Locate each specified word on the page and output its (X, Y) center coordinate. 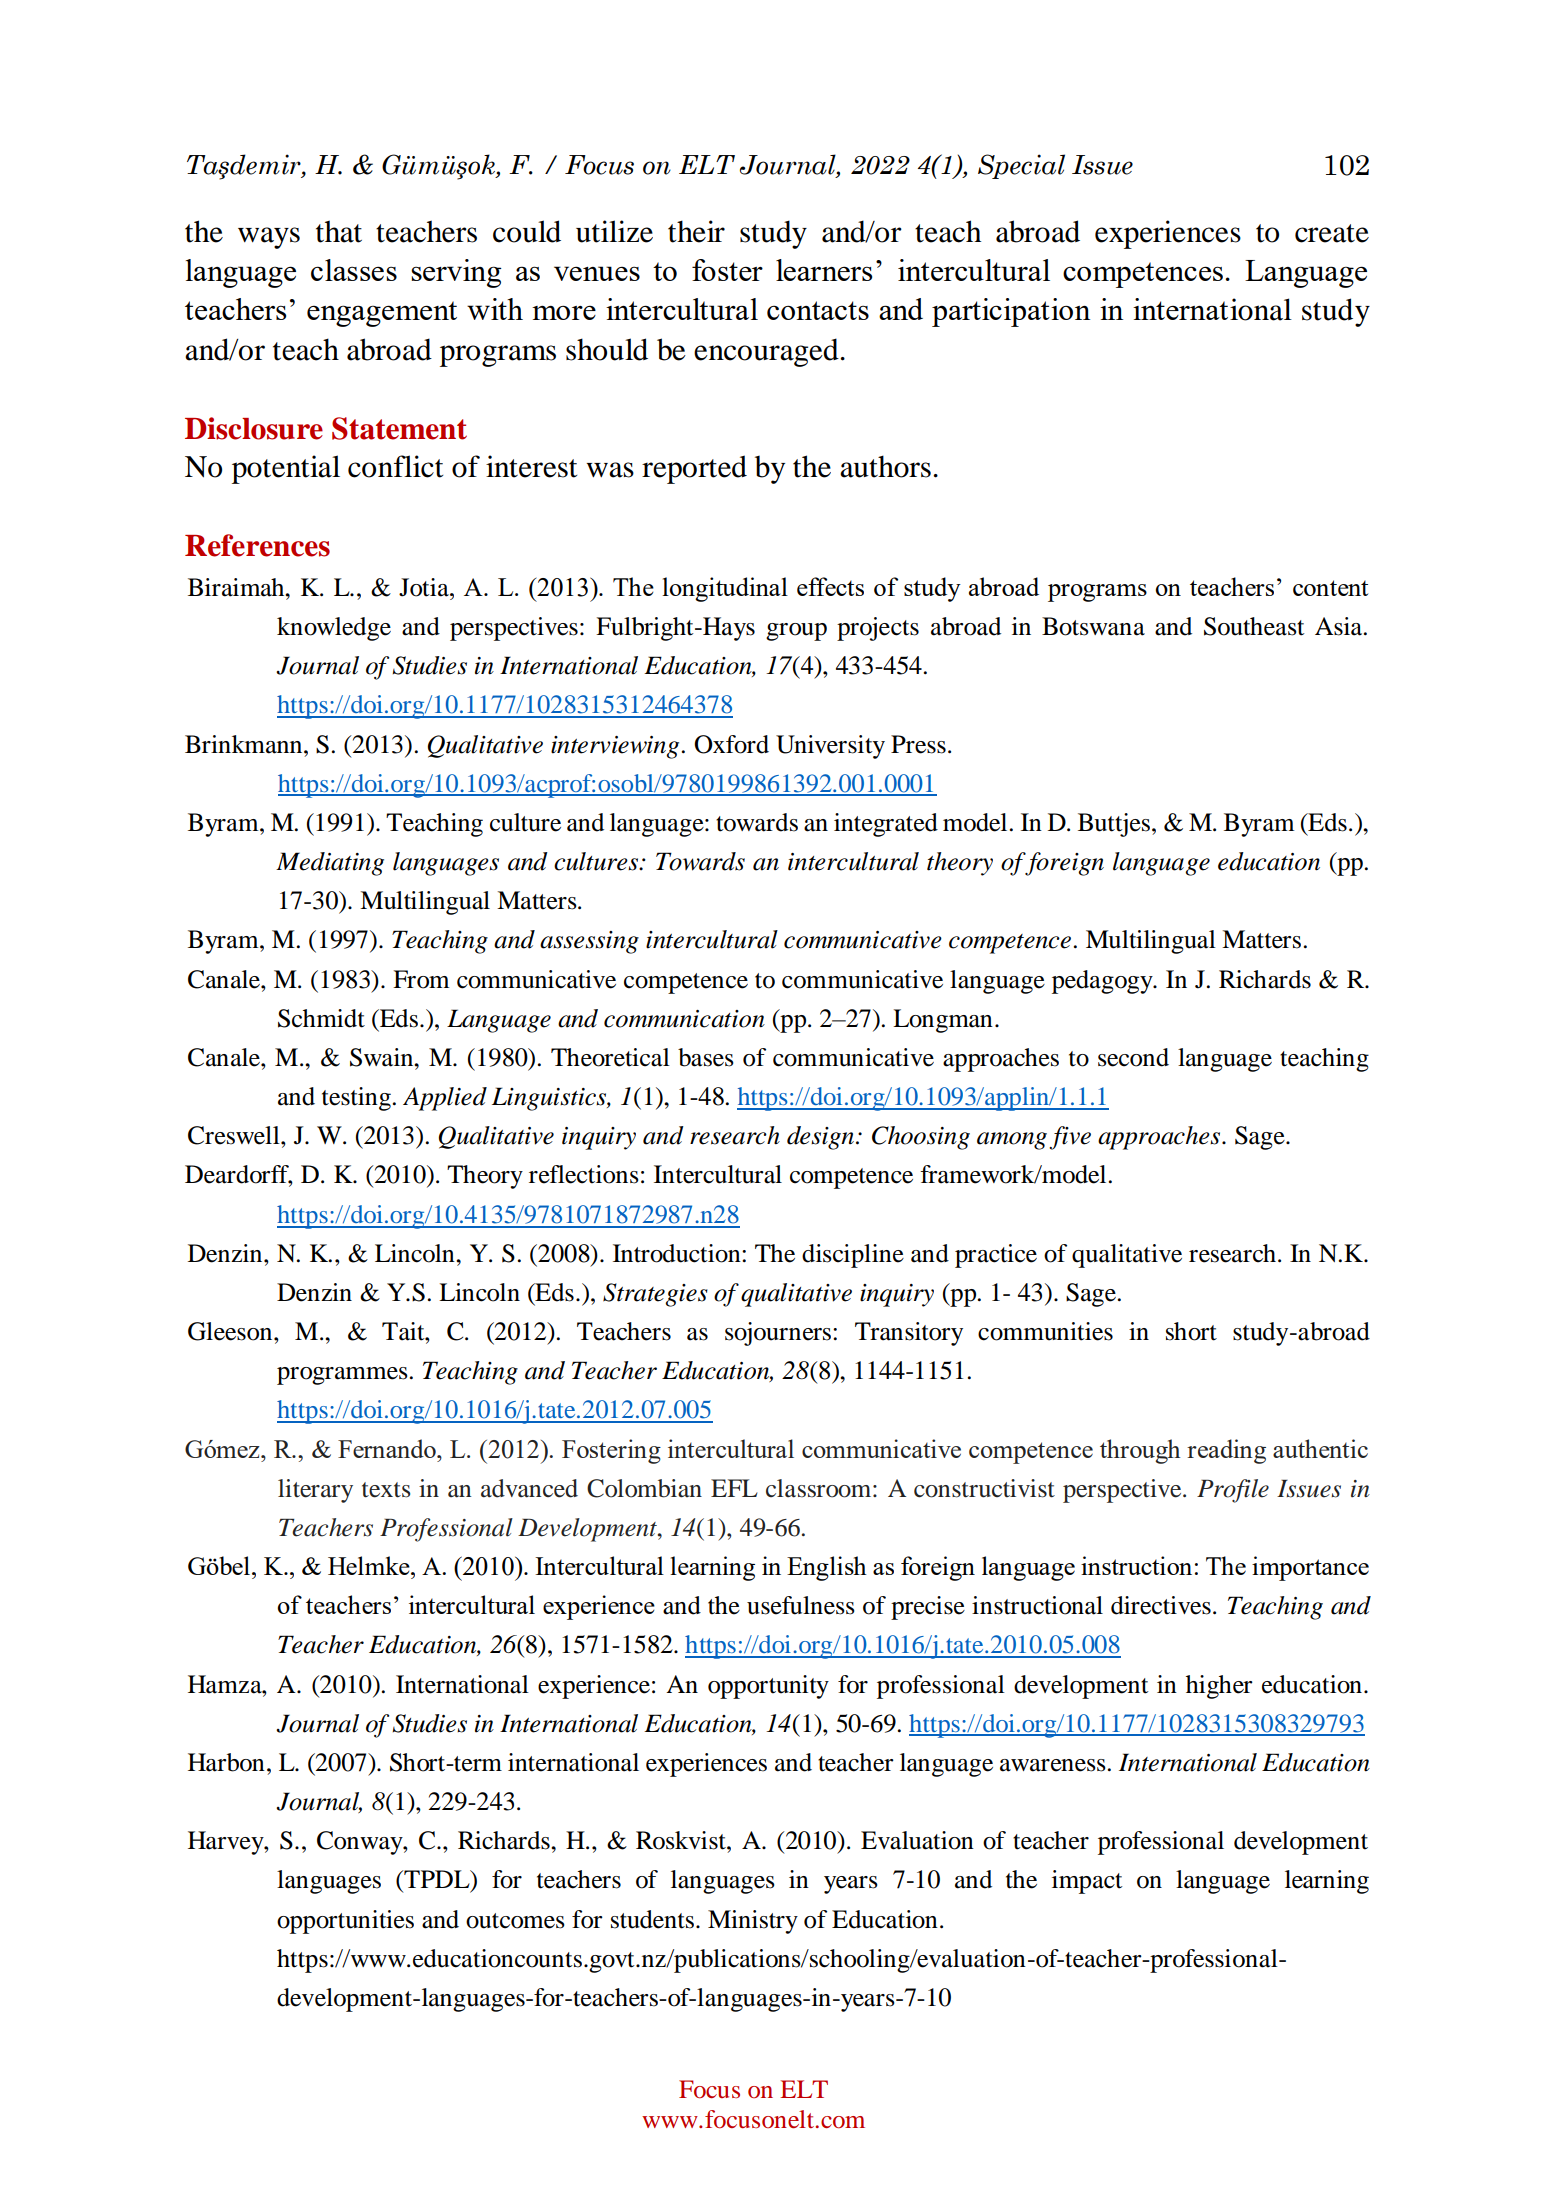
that (339, 231)
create (1332, 233)
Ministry (753, 1922)
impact (1087, 1882)
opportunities (345, 1922)
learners (824, 270)
